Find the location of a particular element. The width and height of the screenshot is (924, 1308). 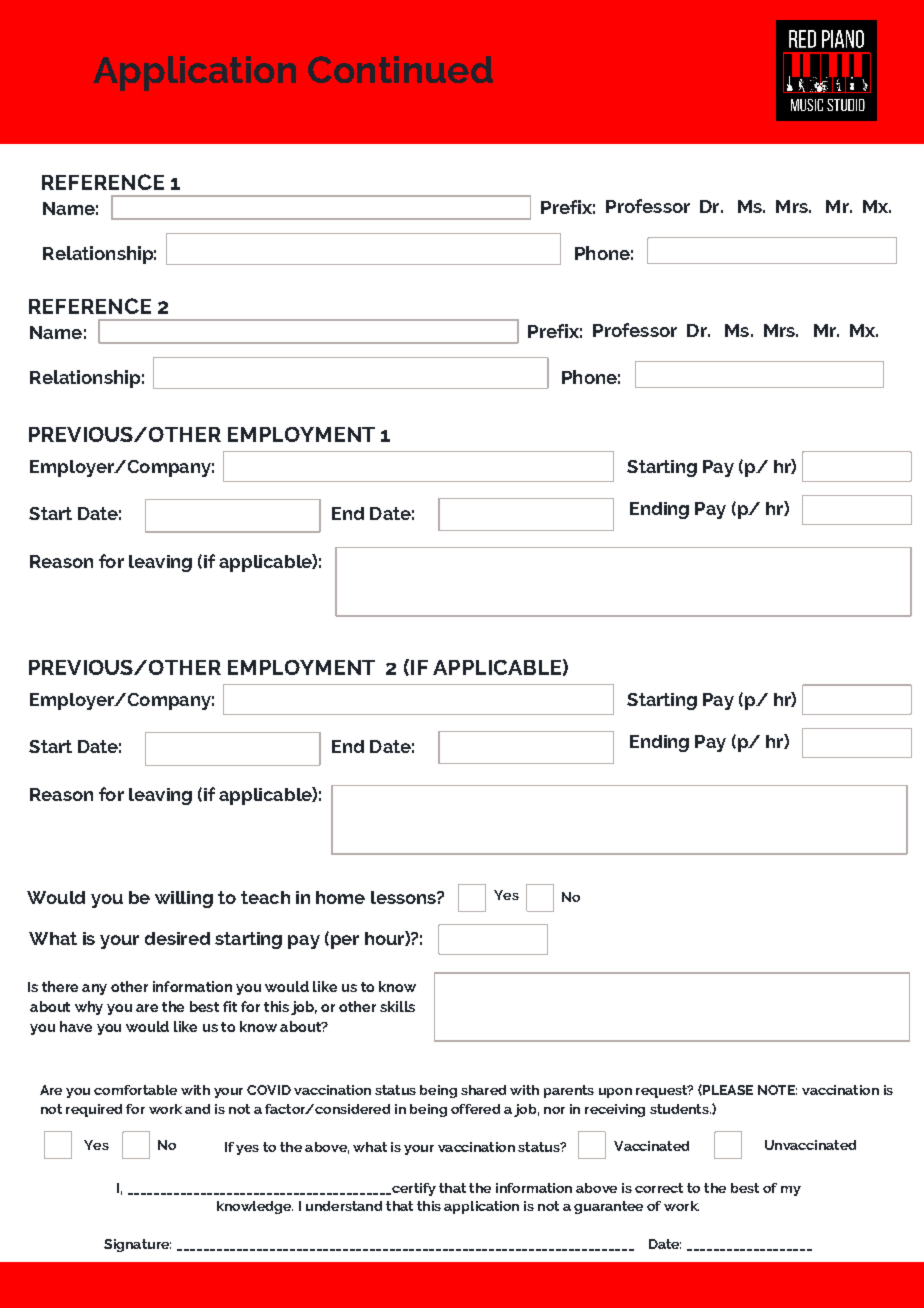

per is located at coordinates (343, 942).
